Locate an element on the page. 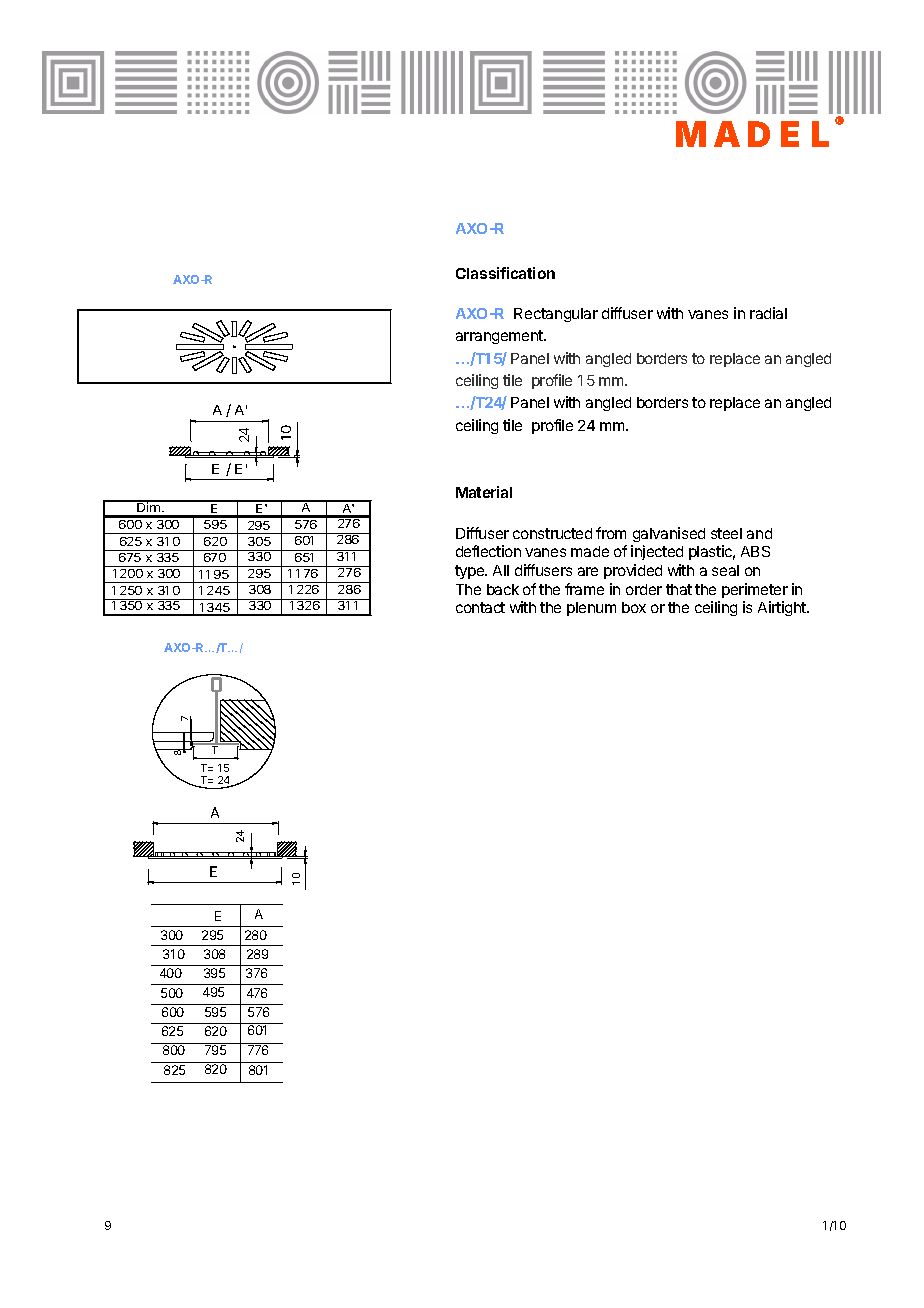 The image size is (924, 1308). back is located at coordinates (503, 589).
